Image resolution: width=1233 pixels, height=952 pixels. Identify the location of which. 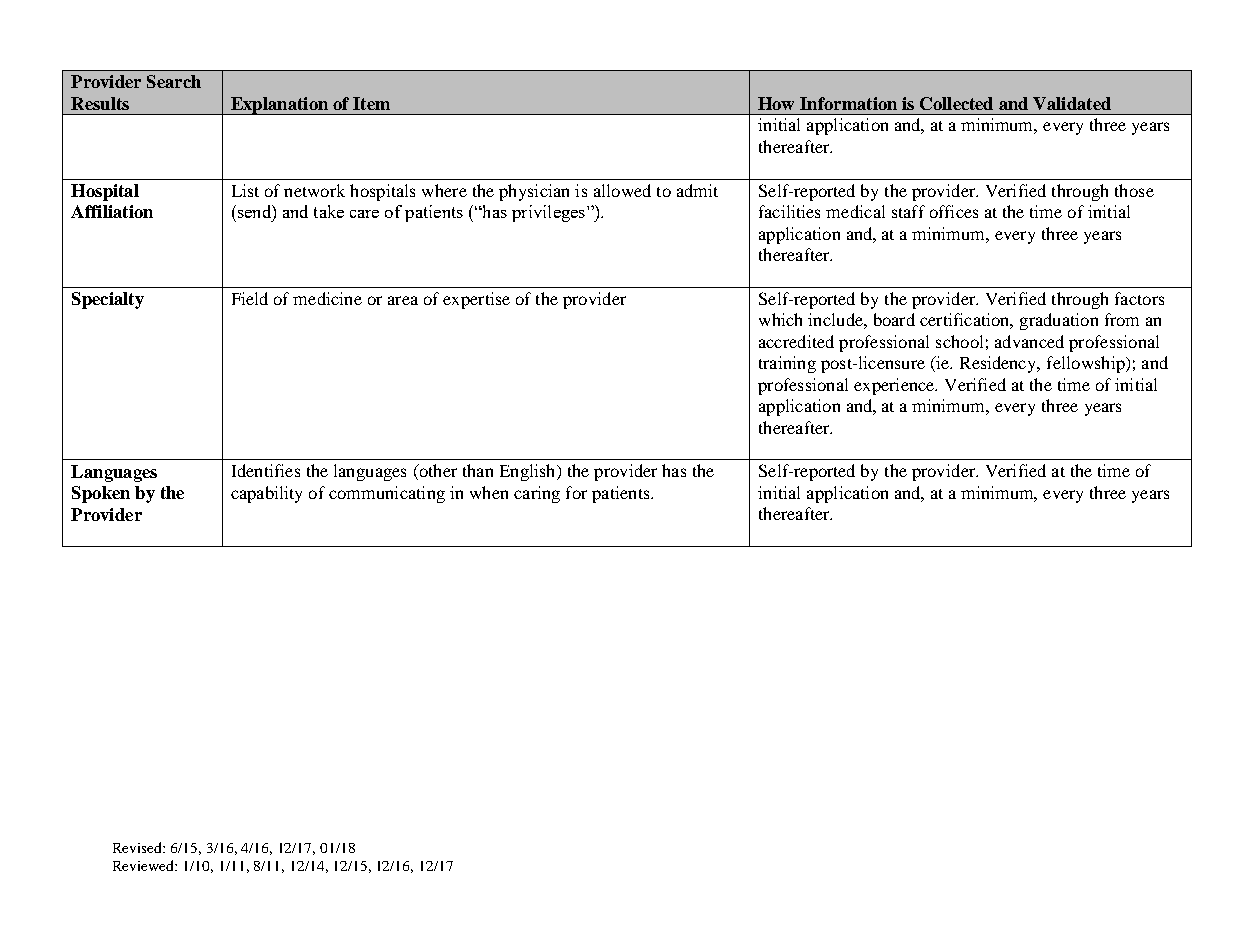
(780, 319).
